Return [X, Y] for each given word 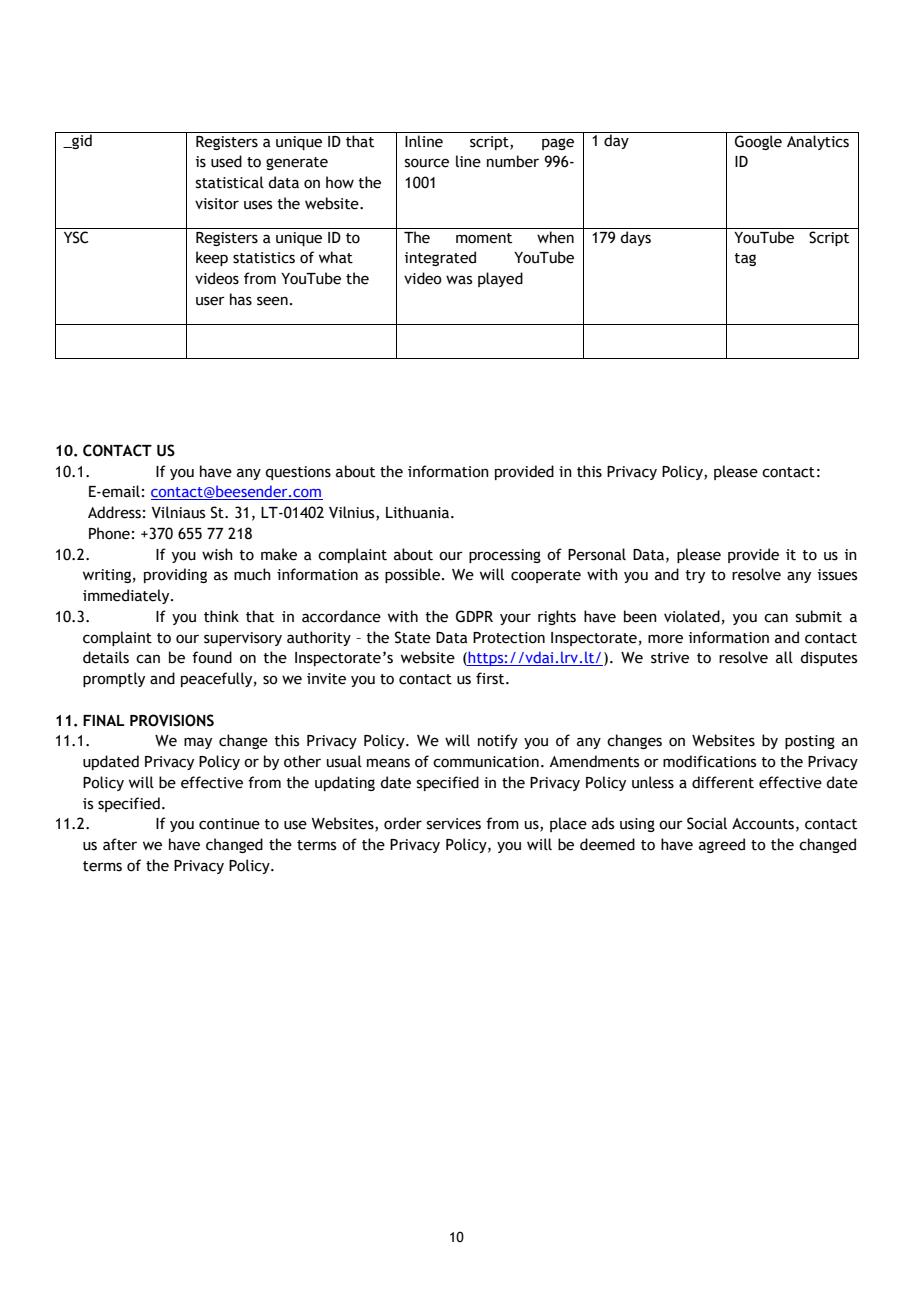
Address [114, 512]
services [454, 824]
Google [758, 142]
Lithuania [419, 512]
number [513, 161]
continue [229, 824]
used [226, 161]
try [695, 576]
